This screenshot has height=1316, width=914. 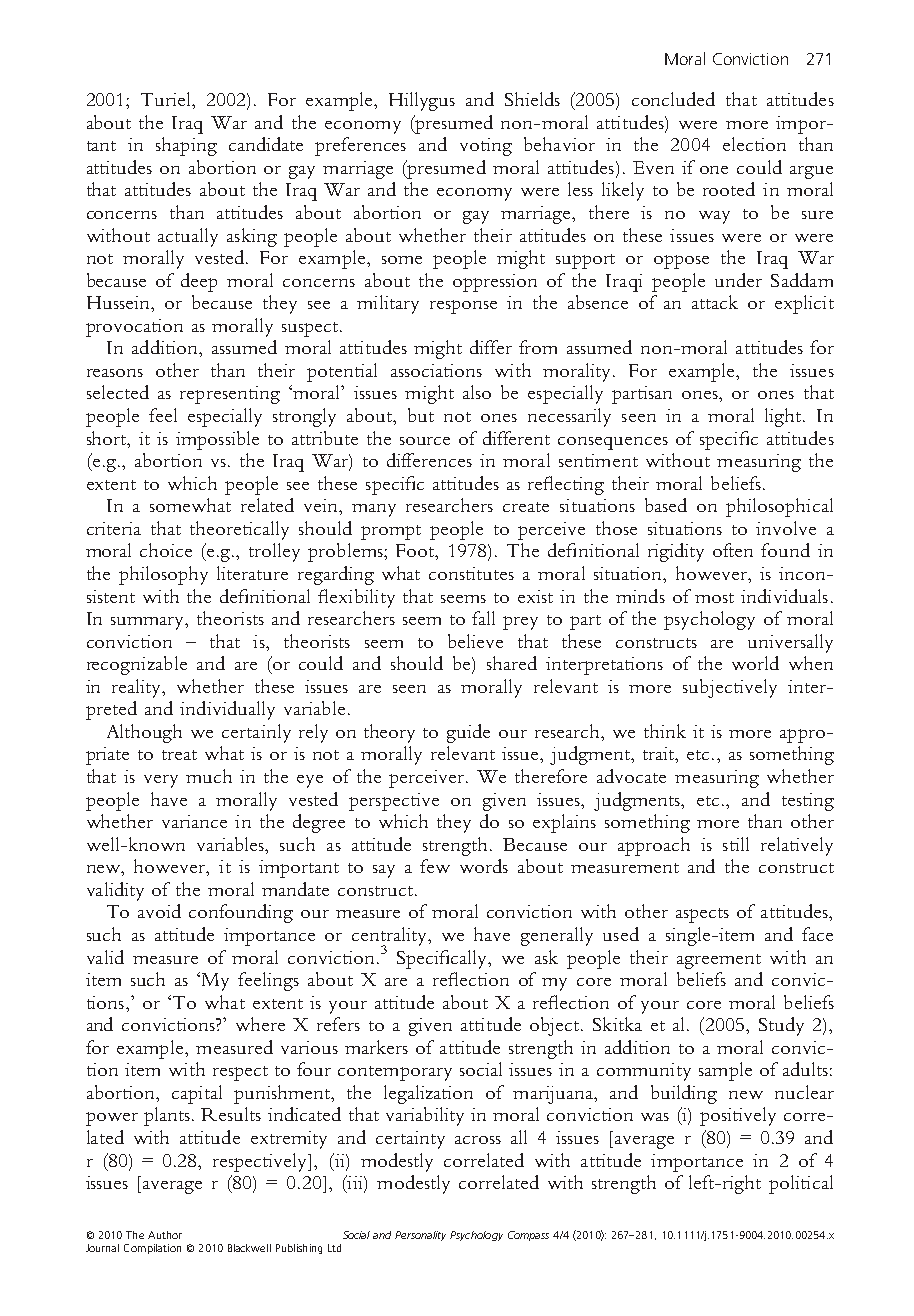 I want to click on political, so click(x=801, y=1184).
